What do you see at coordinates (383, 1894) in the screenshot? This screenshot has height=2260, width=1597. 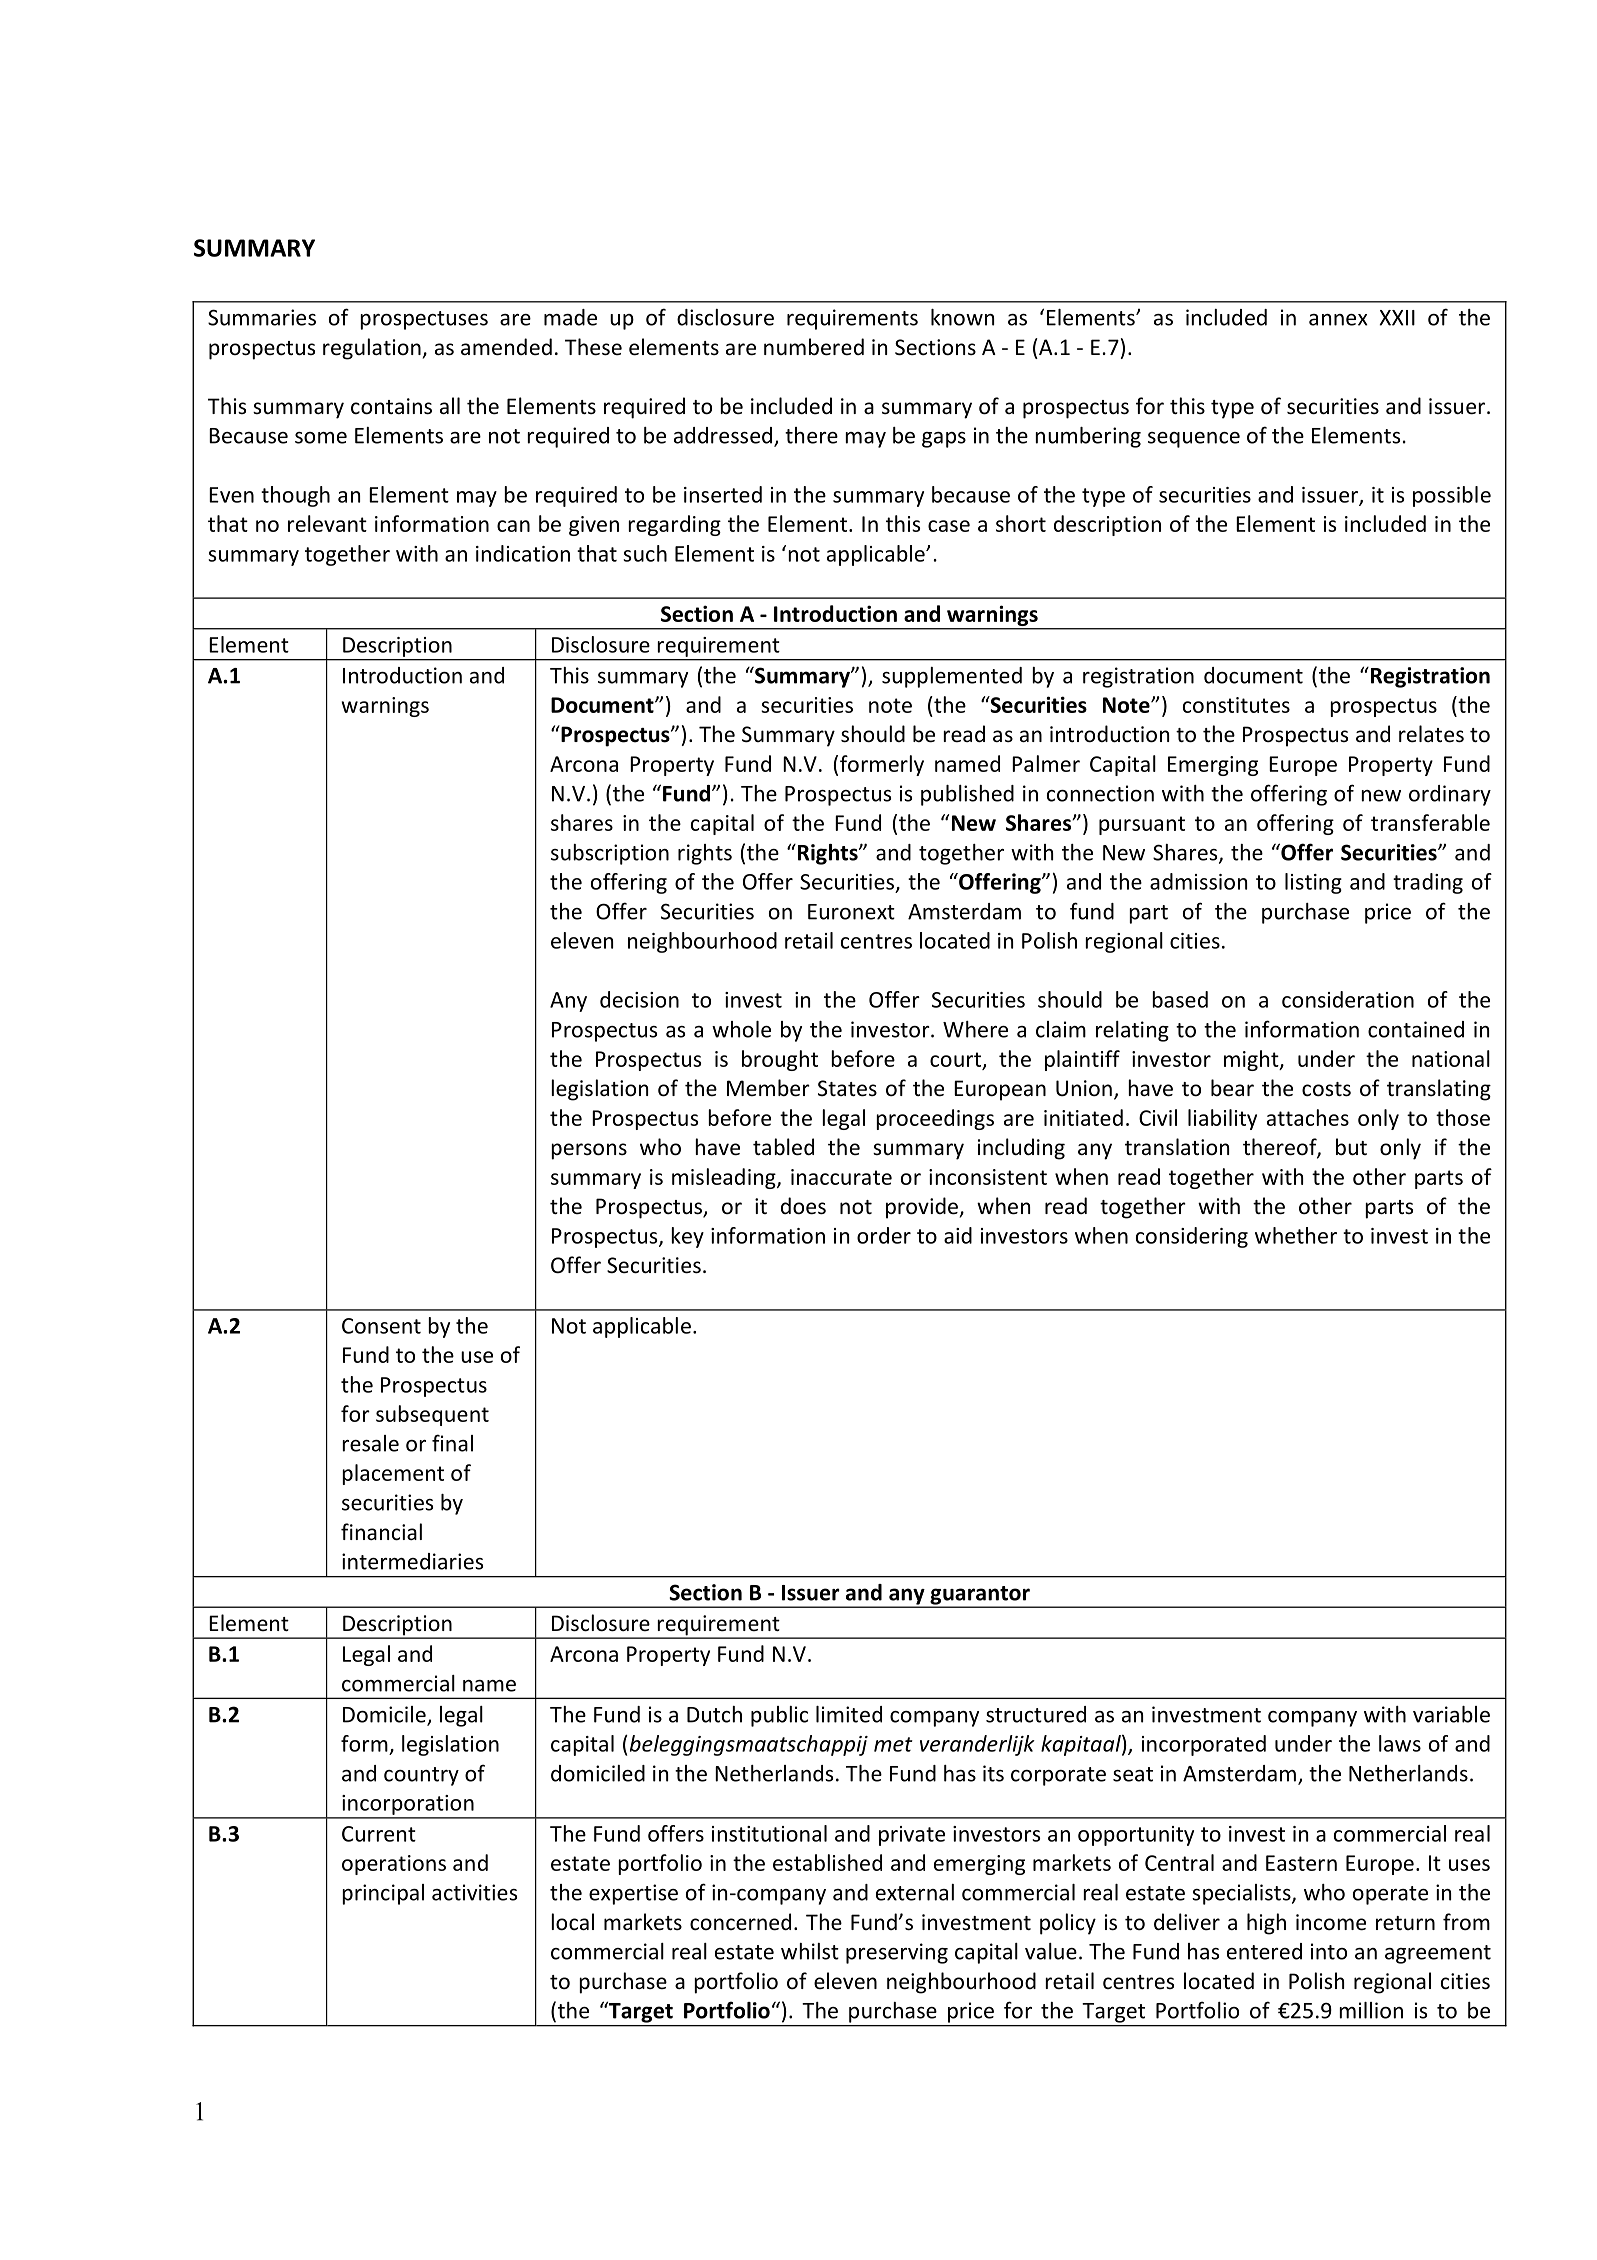 I see `principal` at bounding box center [383, 1894].
